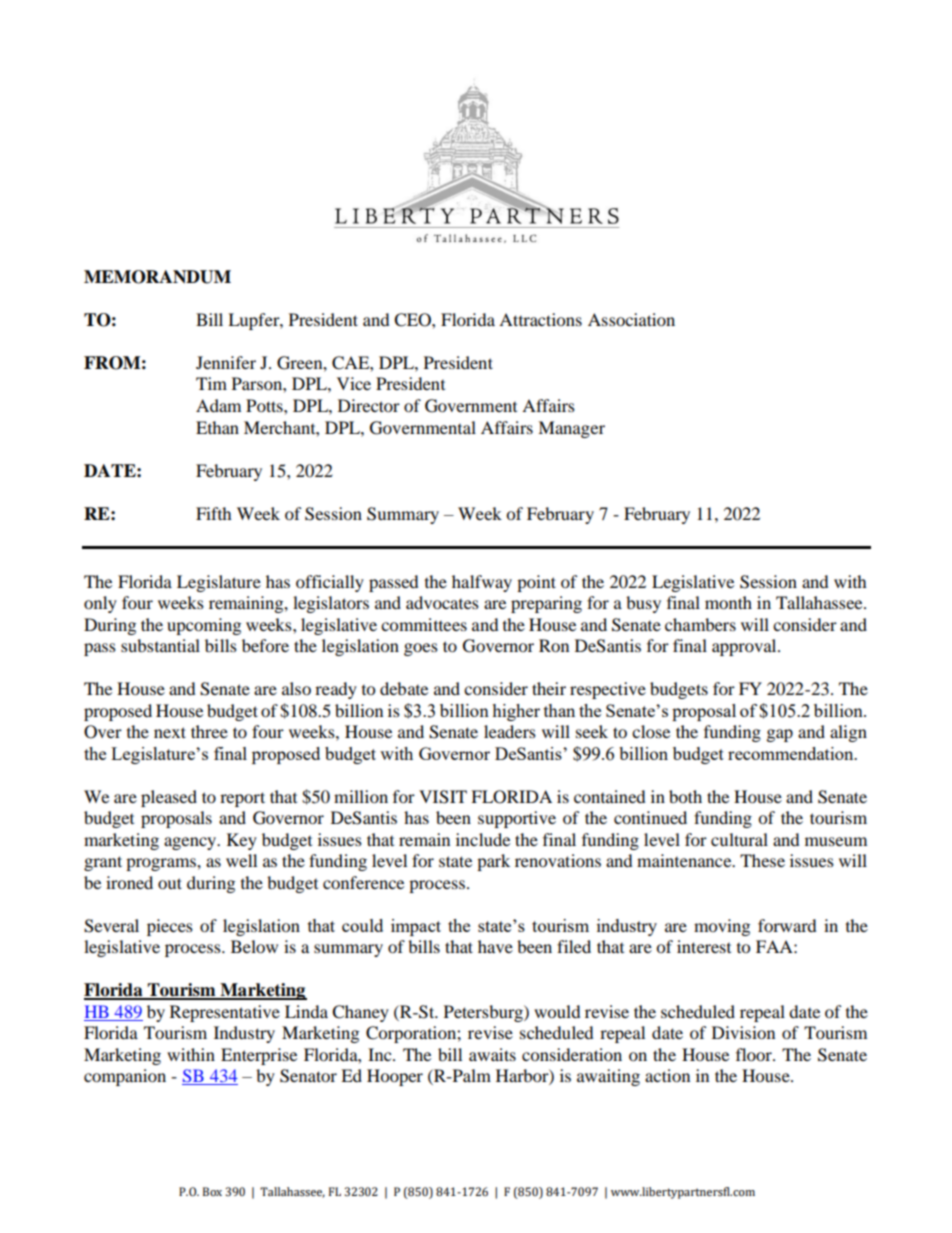 This image has height=1233, width=952. What do you see at coordinates (493, 862) in the image?
I see `park` at bounding box center [493, 862].
